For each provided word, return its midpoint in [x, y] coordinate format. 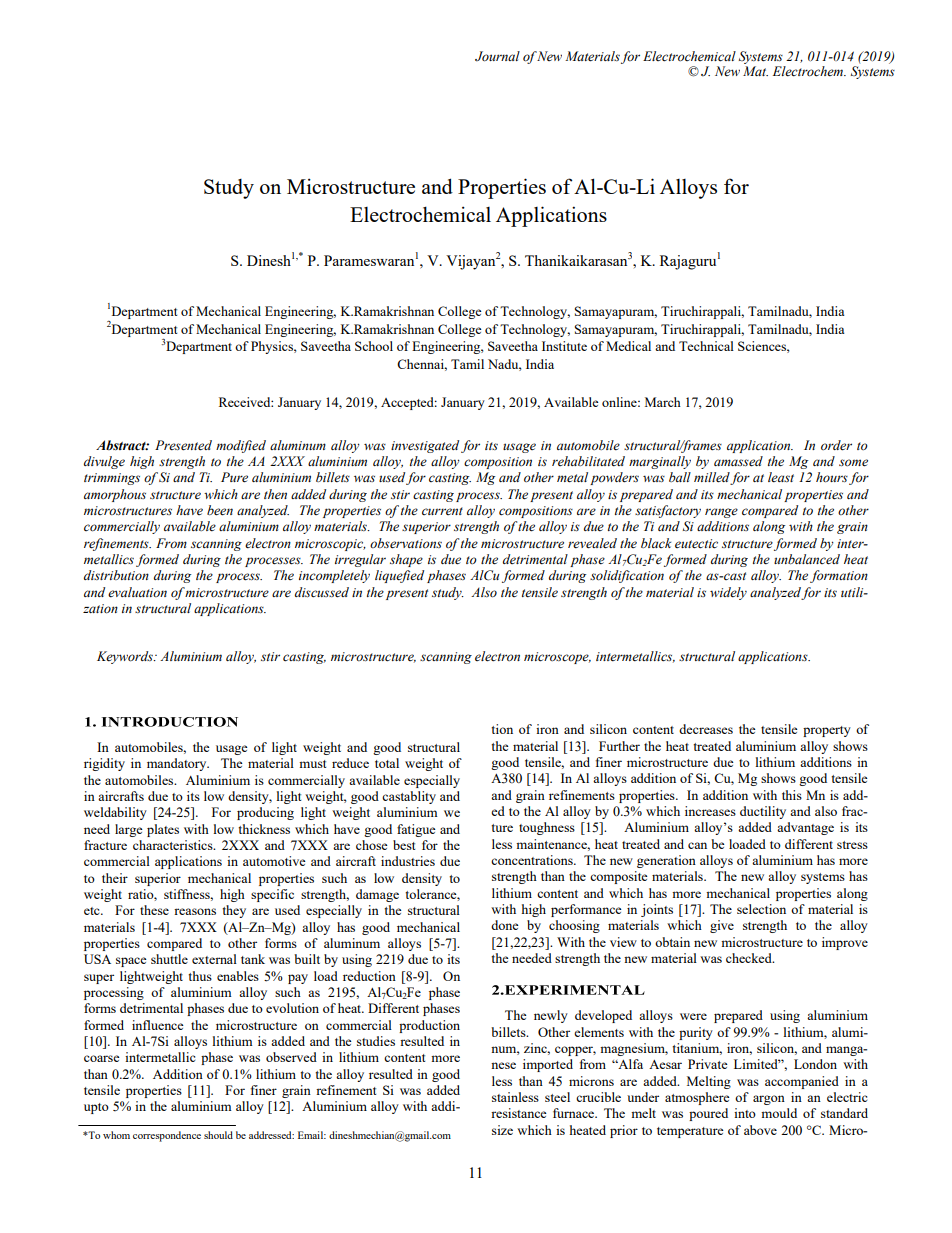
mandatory [178, 764]
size [502, 1130]
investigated [425, 446]
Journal [497, 56]
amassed [738, 461]
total [387, 763]
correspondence [167, 1136]
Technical [706, 346]
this [792, 795]
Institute [564, 346]
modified [241, 446]
